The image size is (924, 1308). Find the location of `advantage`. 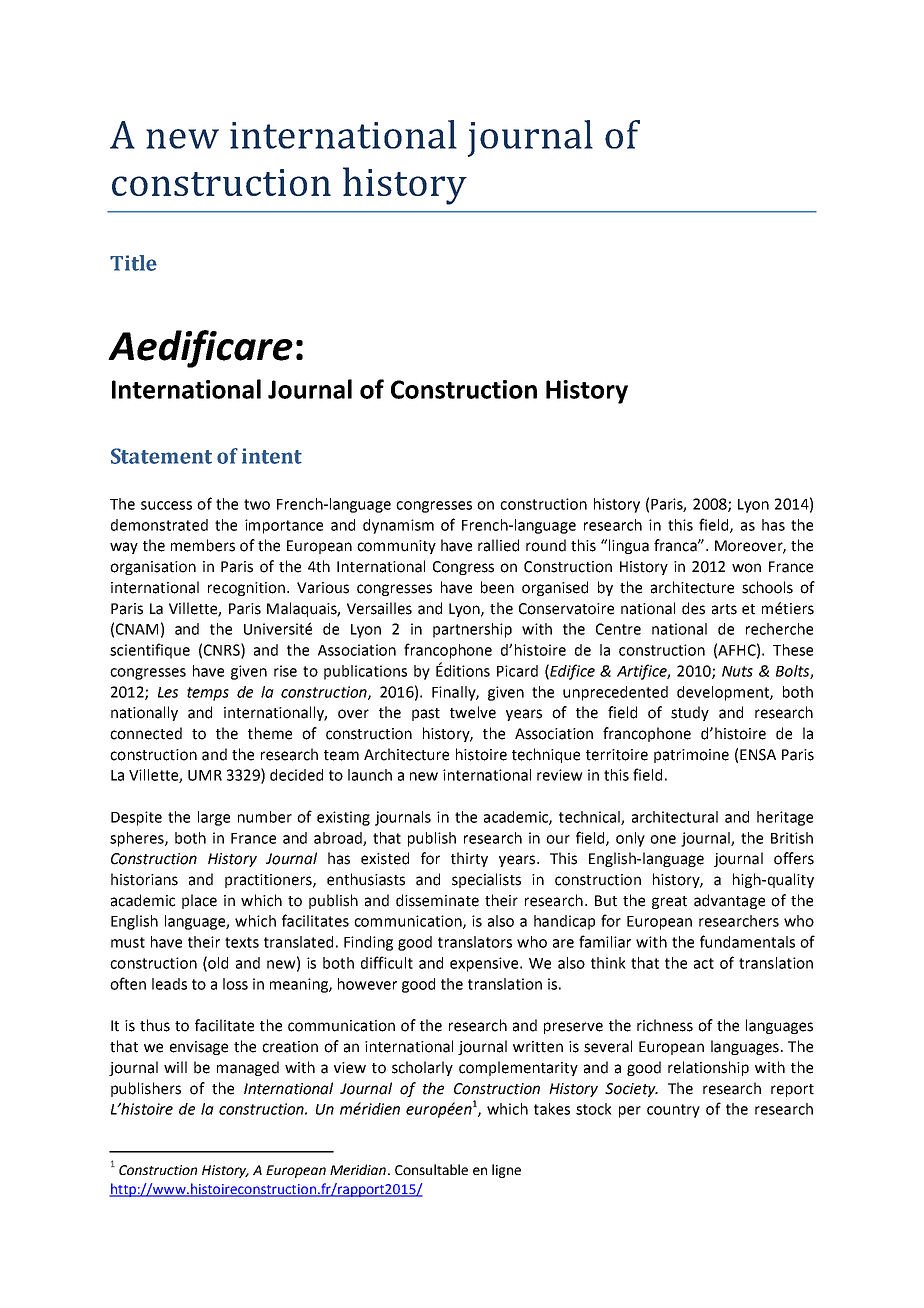

advantage is located at coordinates (729, 901).
